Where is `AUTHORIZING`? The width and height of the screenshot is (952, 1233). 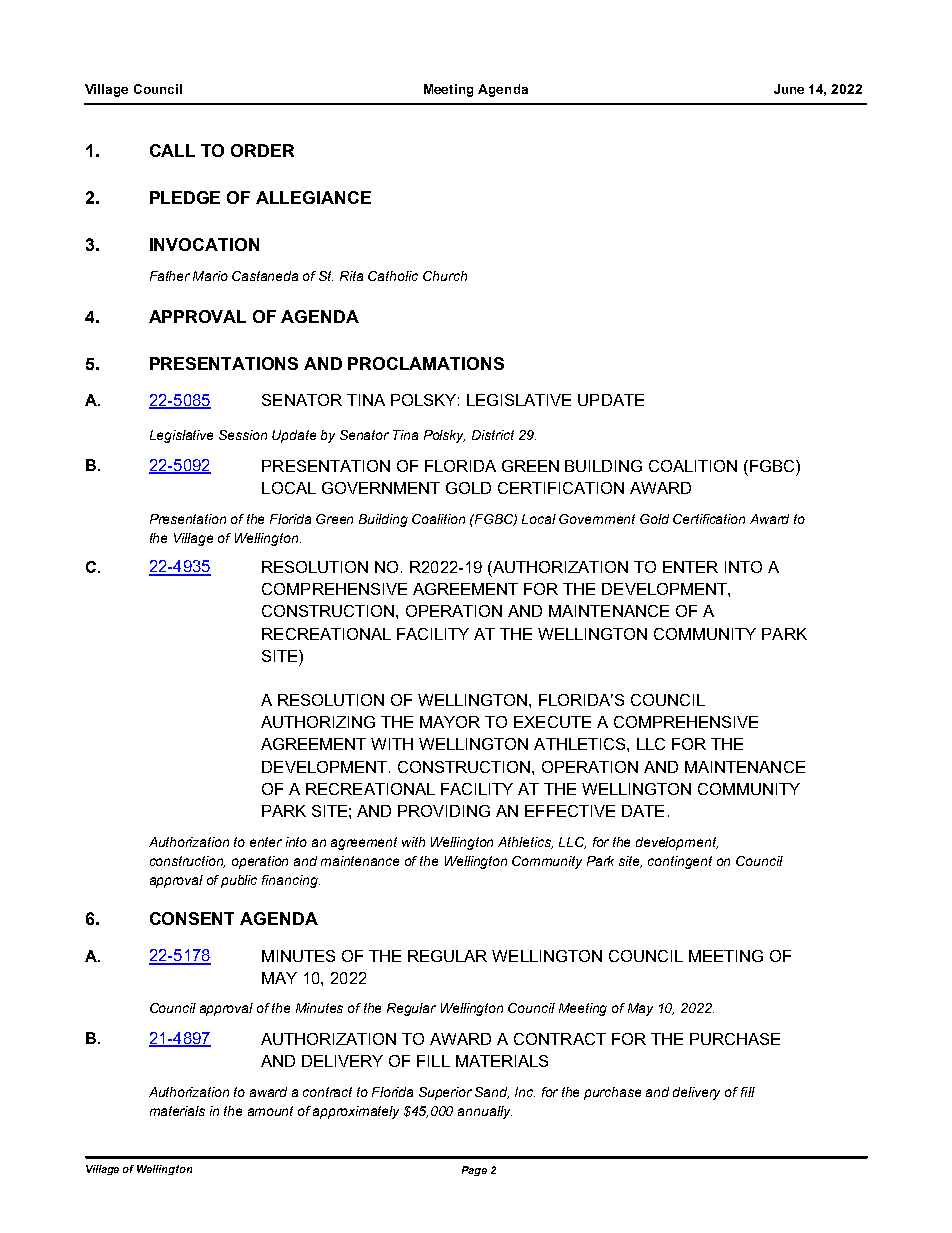 AUTHORIZING is located at coordinates (318, 722).
